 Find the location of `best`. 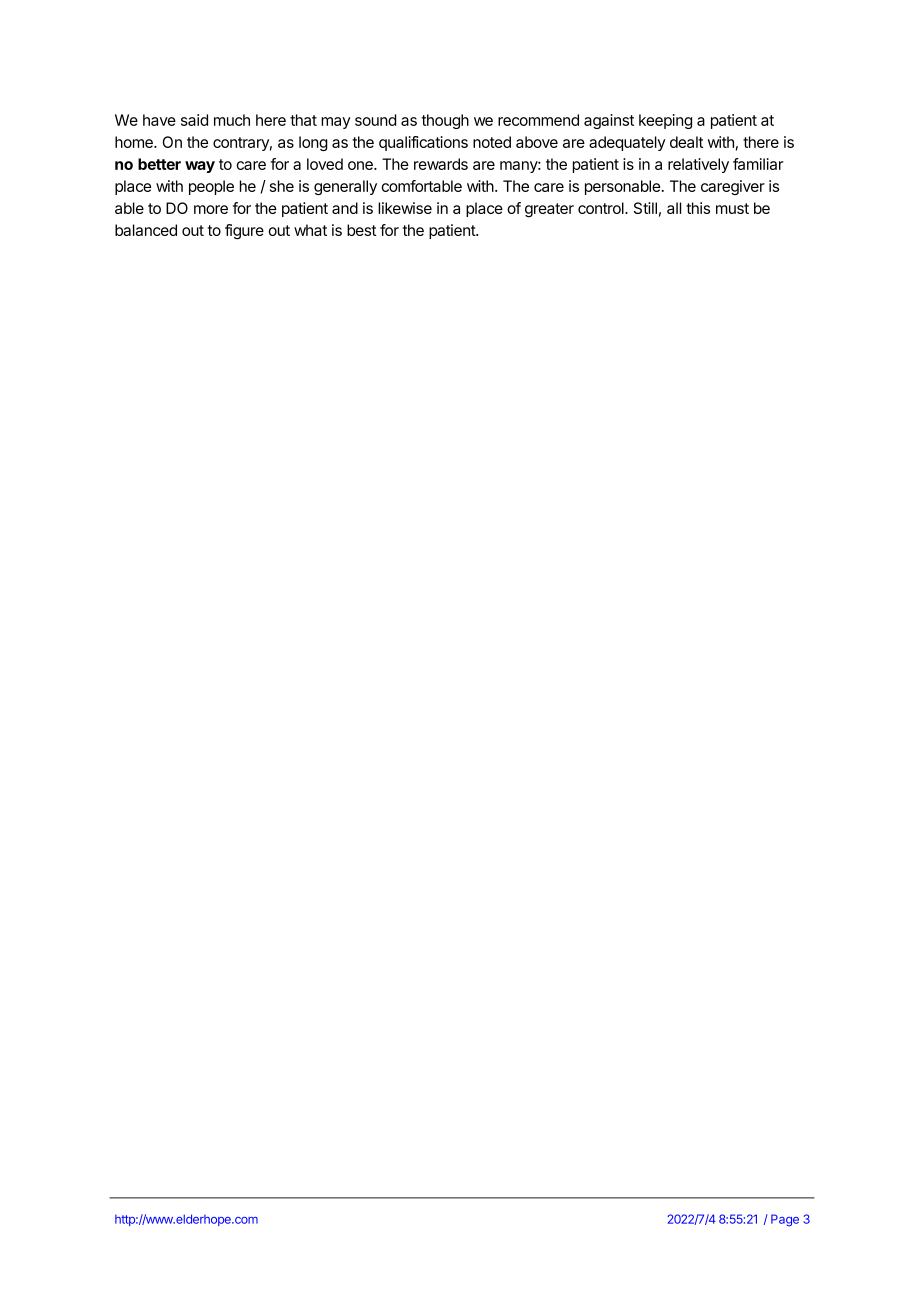

best is located at coordinates (361, 230).
